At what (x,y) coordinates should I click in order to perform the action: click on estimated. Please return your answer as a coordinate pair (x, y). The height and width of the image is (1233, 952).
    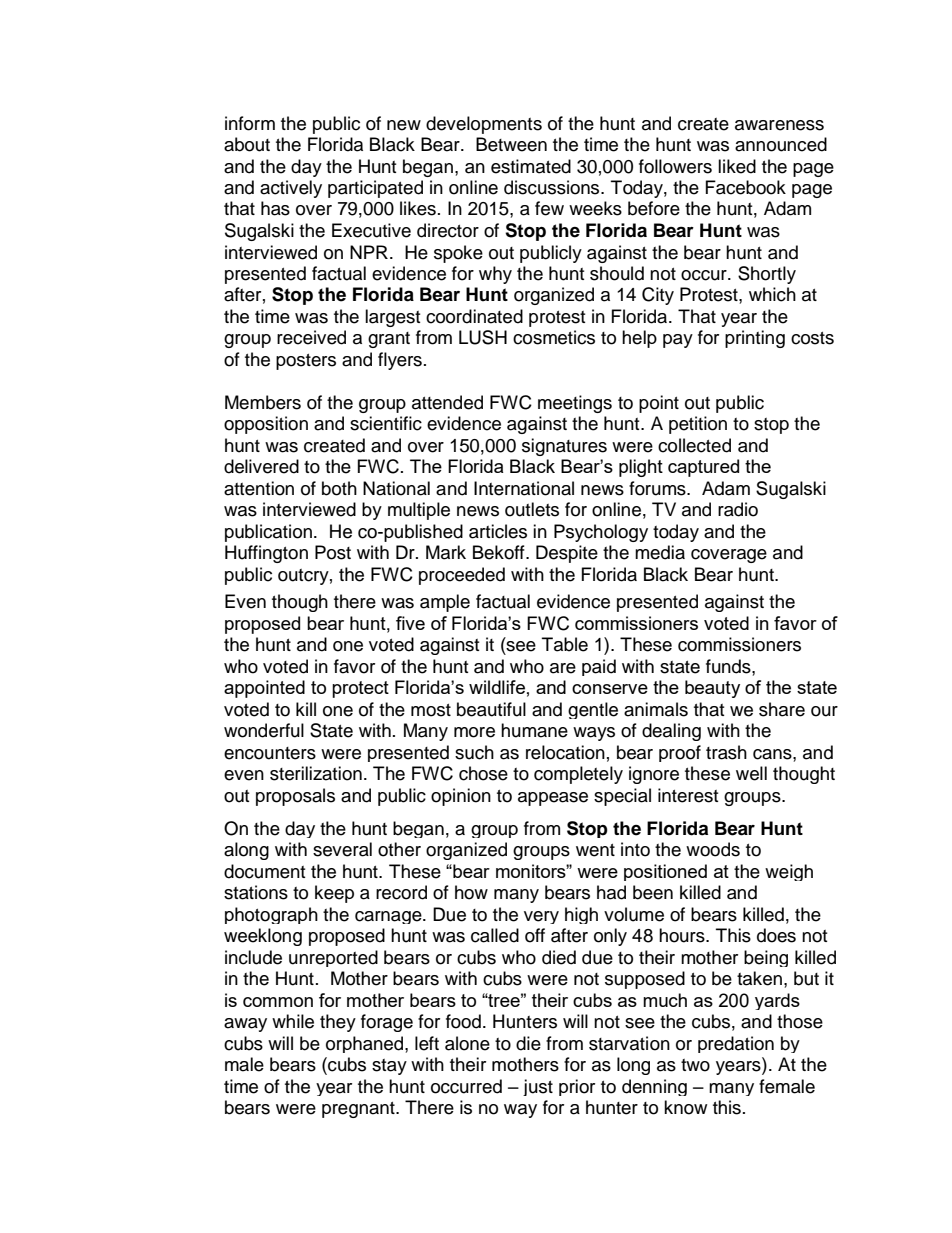
    Looking at the image, I should click on (531, 166).
